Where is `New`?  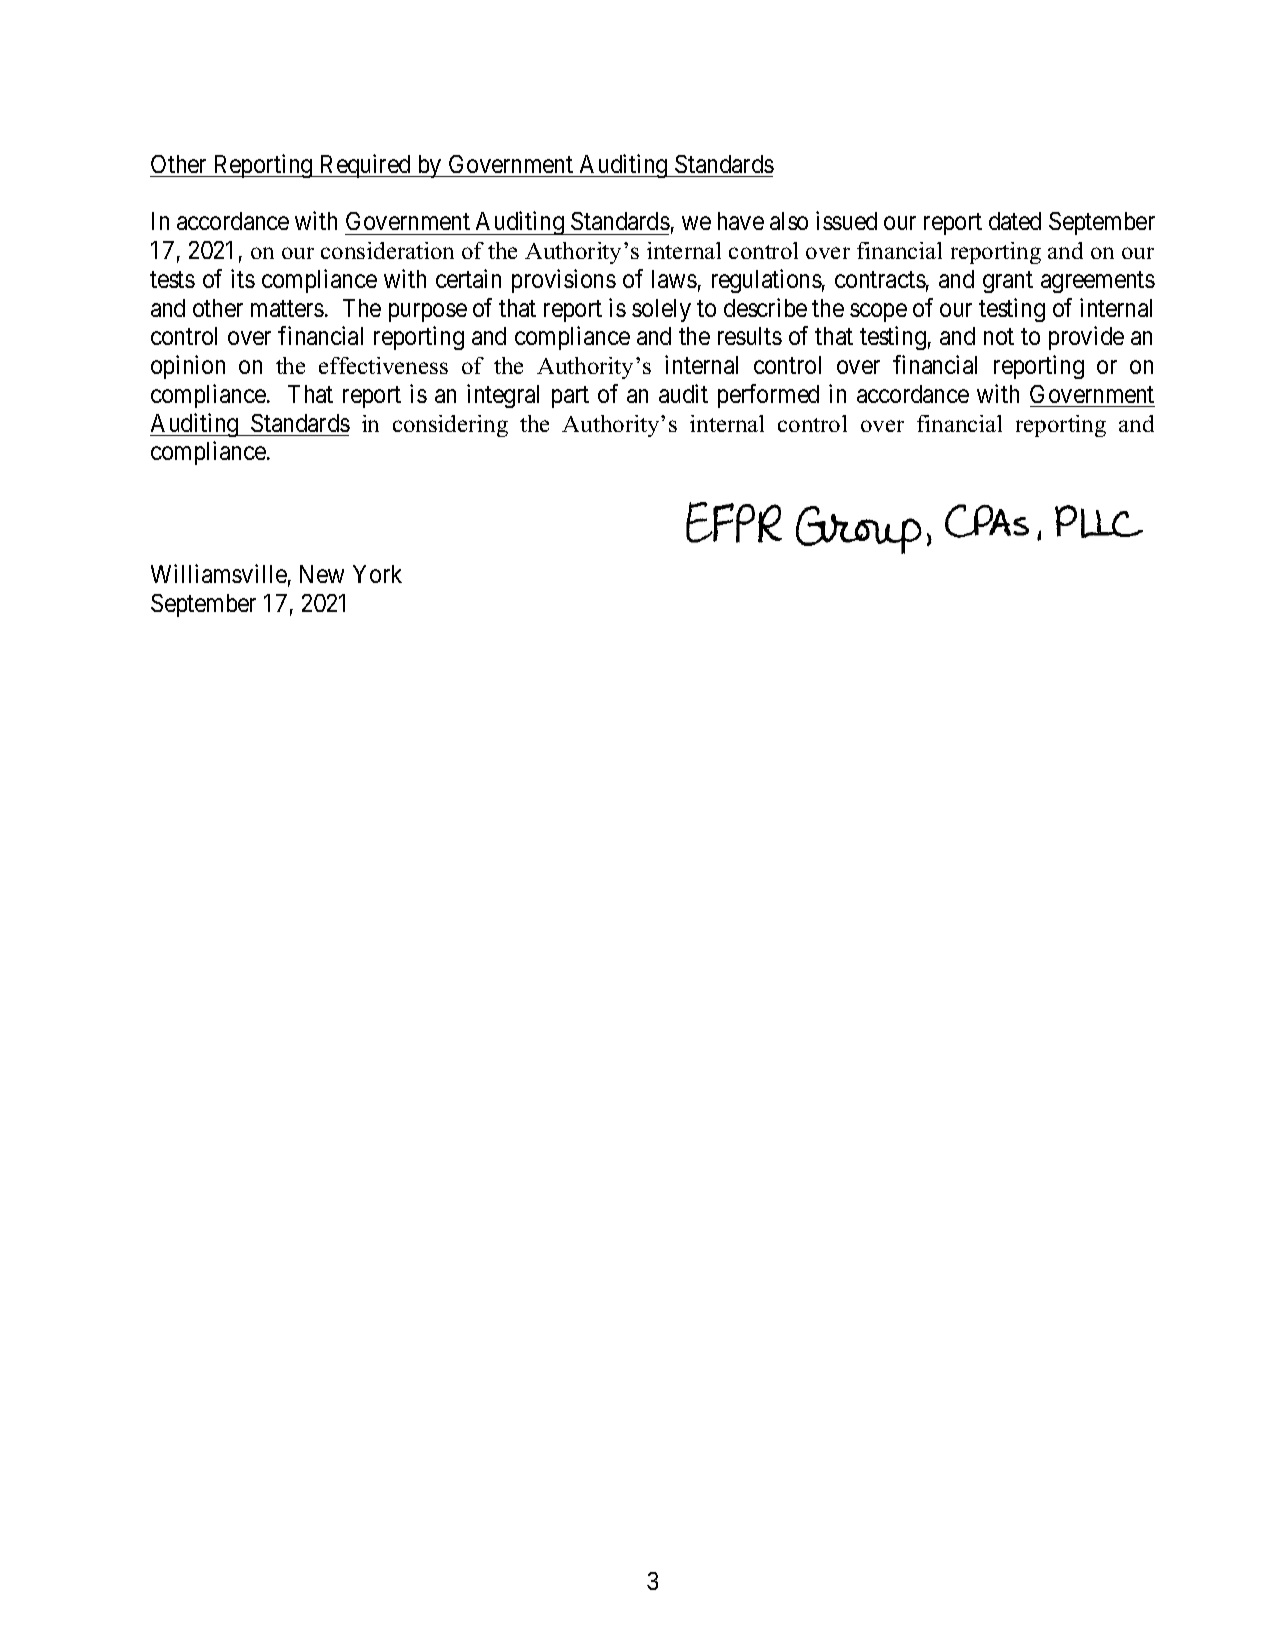
New is located at coordinates (322, 574).
